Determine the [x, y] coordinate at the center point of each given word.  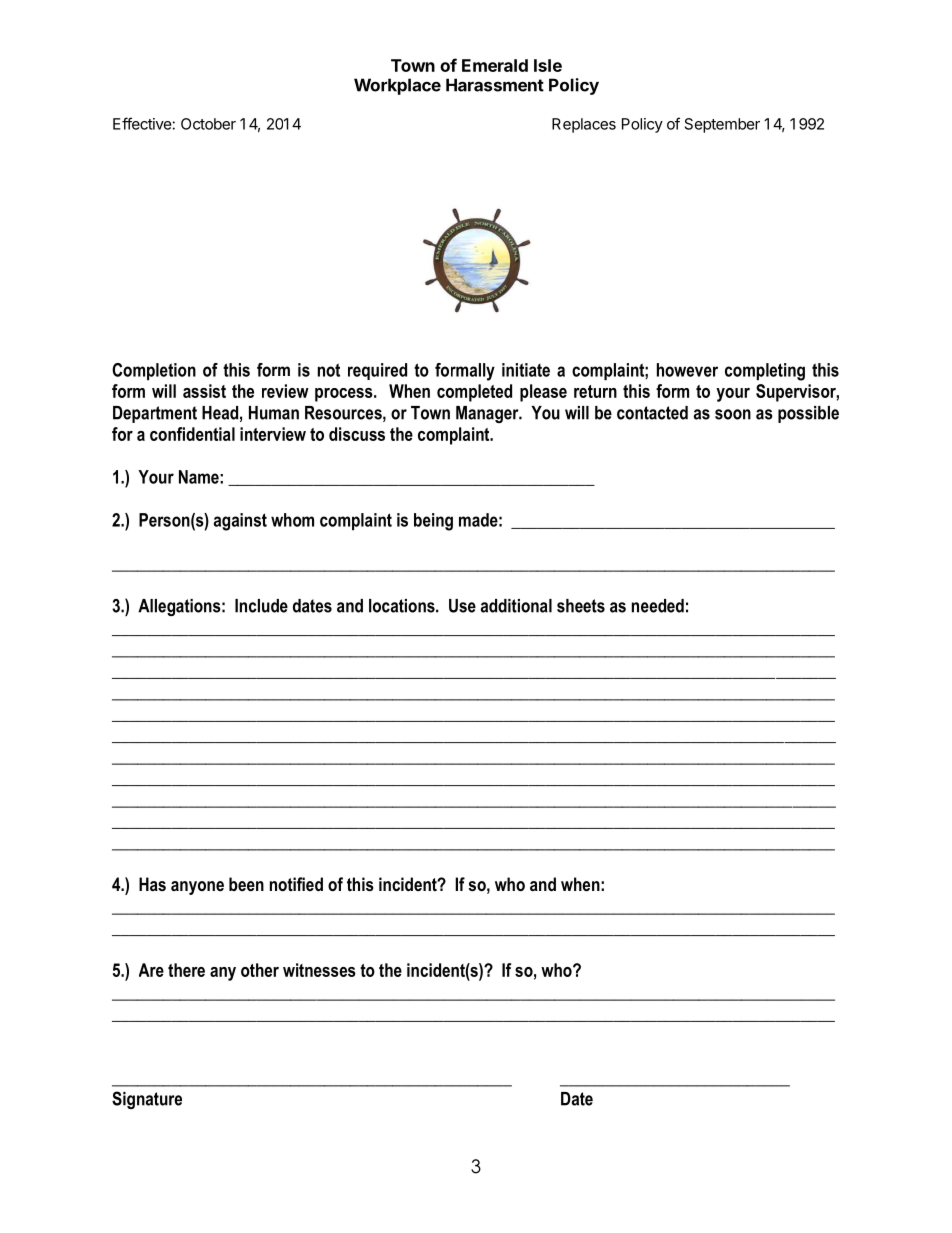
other [260, 970]
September [722, 125]
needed [658, 606]
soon [733, 414]
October [208, 124]
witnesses [319, 970]
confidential [192, 434]
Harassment [495, 85]
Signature [147, 1100]
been [246, 884]
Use [462, 606]
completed [474, 393]
